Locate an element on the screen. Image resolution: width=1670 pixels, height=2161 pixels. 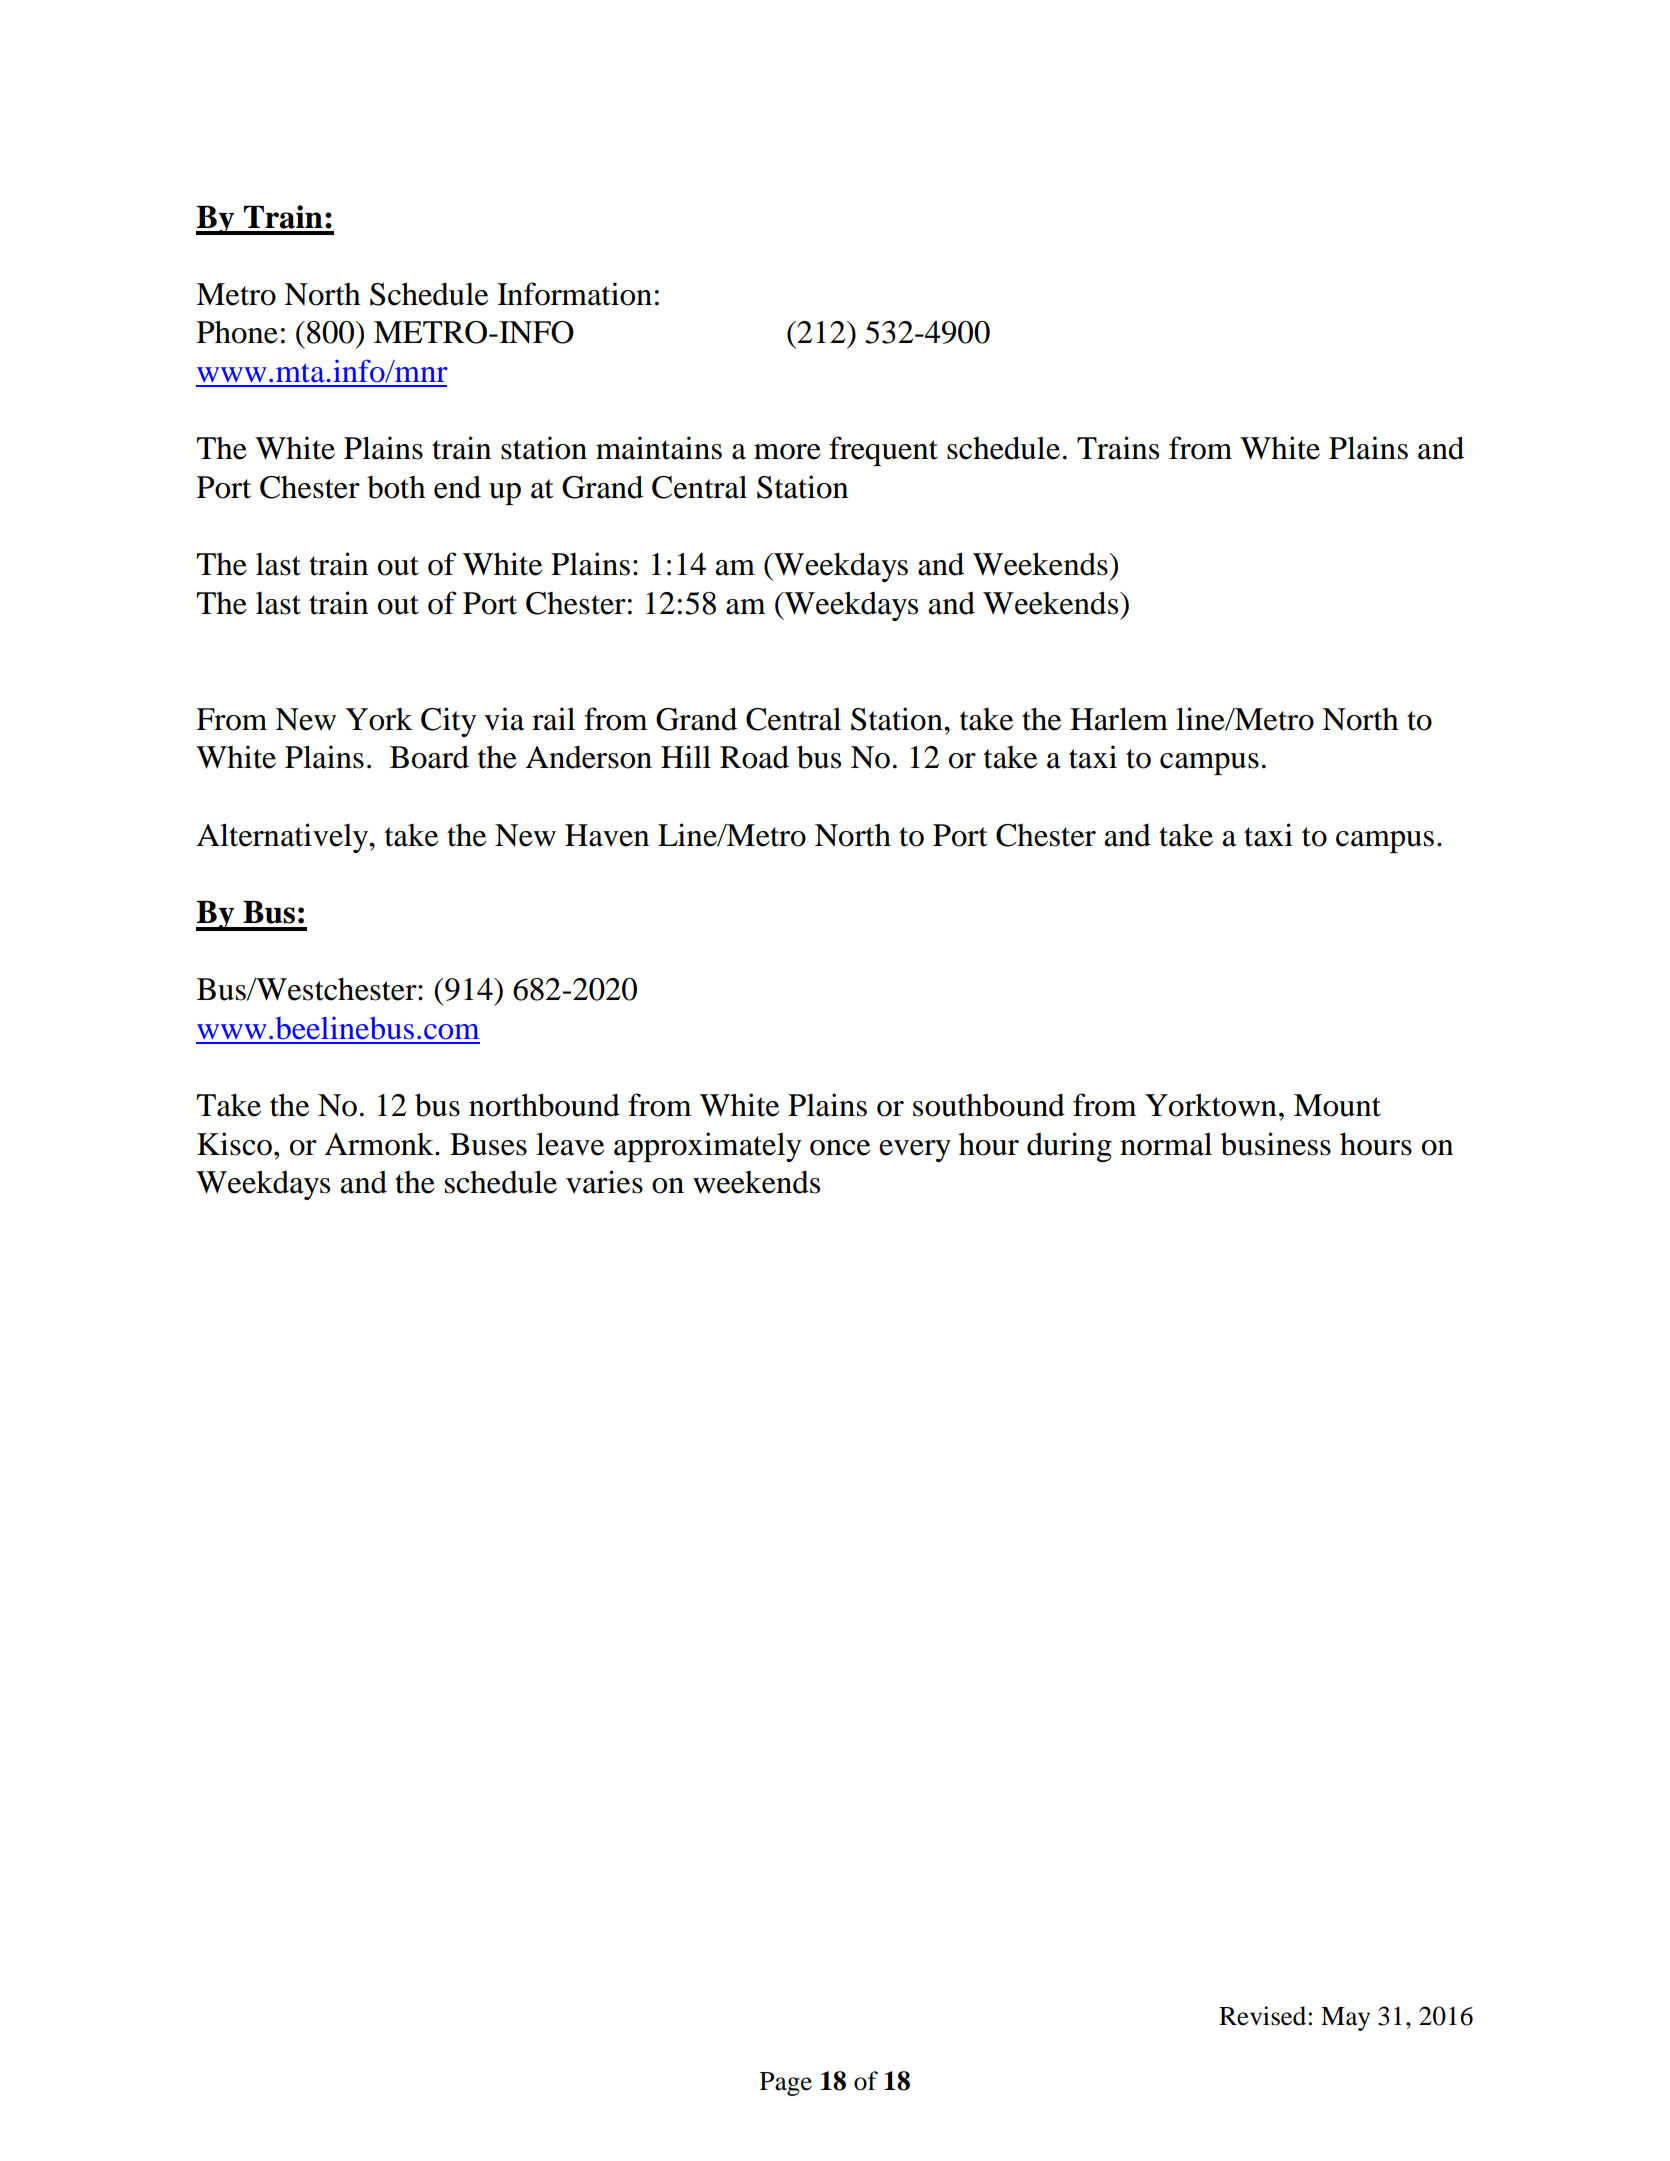
once is located at coordinates (840, 1148).
